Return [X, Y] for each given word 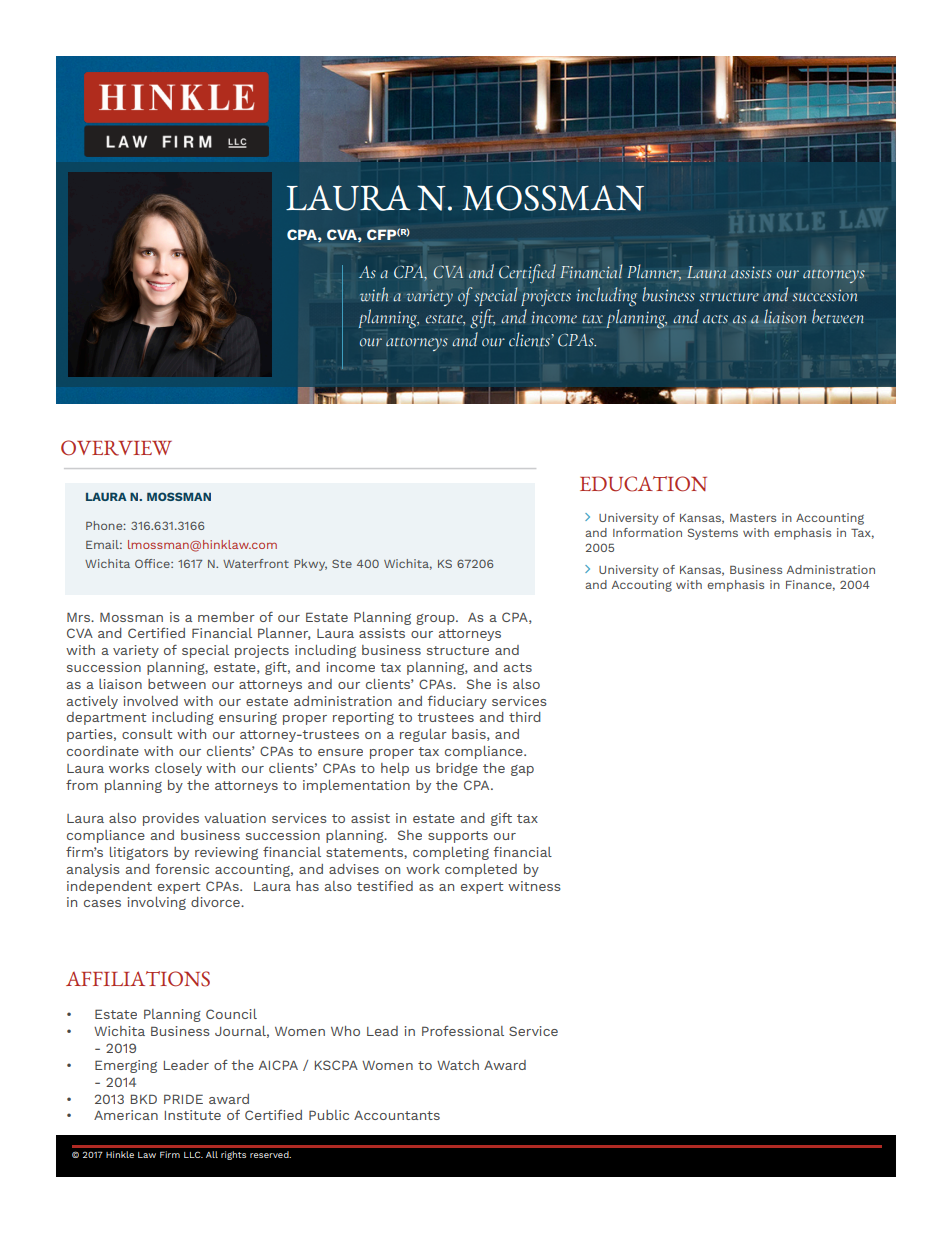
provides [171, 819]
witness [534, 886]
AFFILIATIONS [138, 979]
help [395, 769]
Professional [463, 1031]
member [226, 617]
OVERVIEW [116, 448]
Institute [193, 1115]
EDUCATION [643, 484]
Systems [712, 534]
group [436, 619]
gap [522, 770]
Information [647, 532]
